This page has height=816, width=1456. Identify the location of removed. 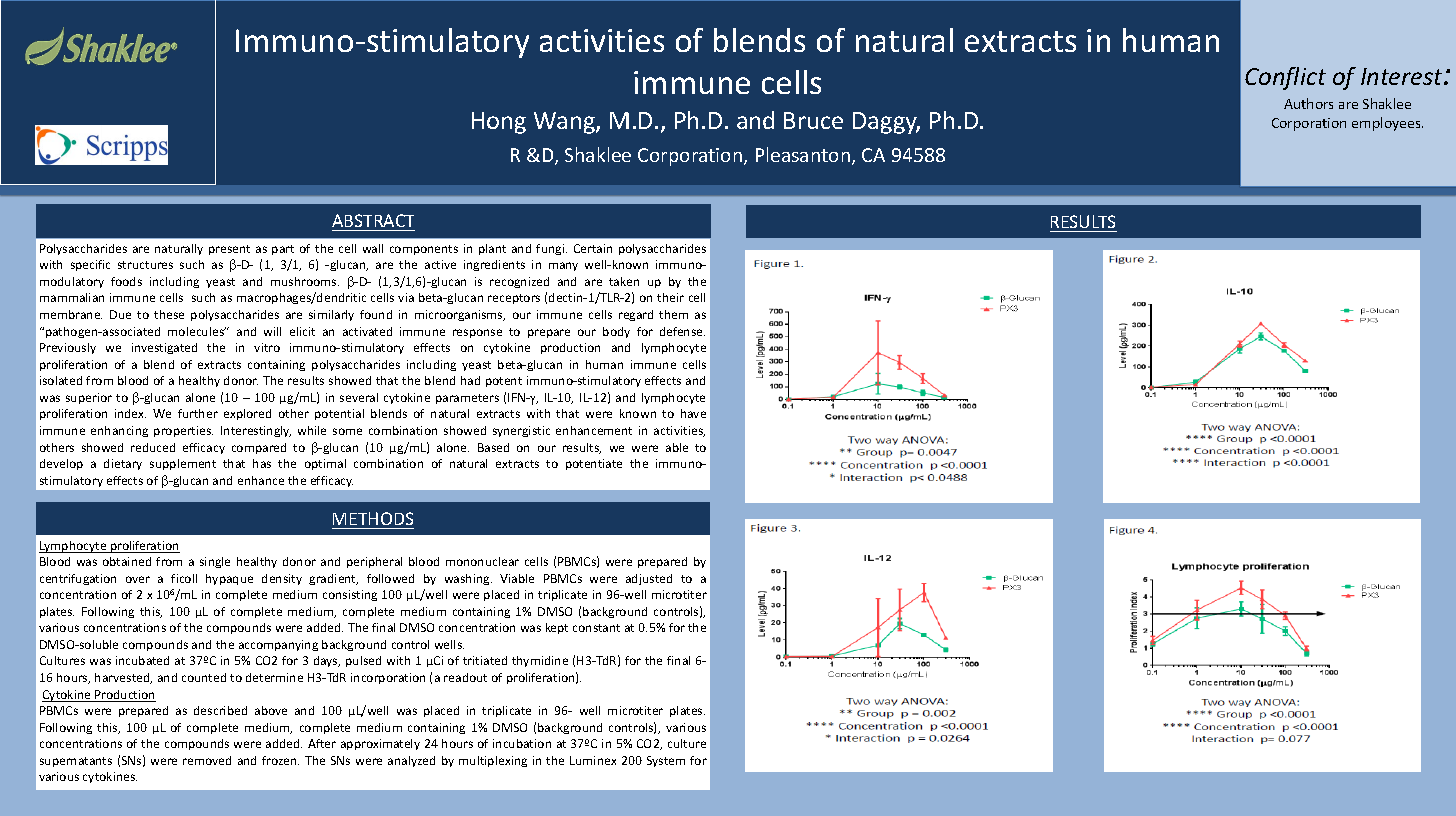
(207, 760).
